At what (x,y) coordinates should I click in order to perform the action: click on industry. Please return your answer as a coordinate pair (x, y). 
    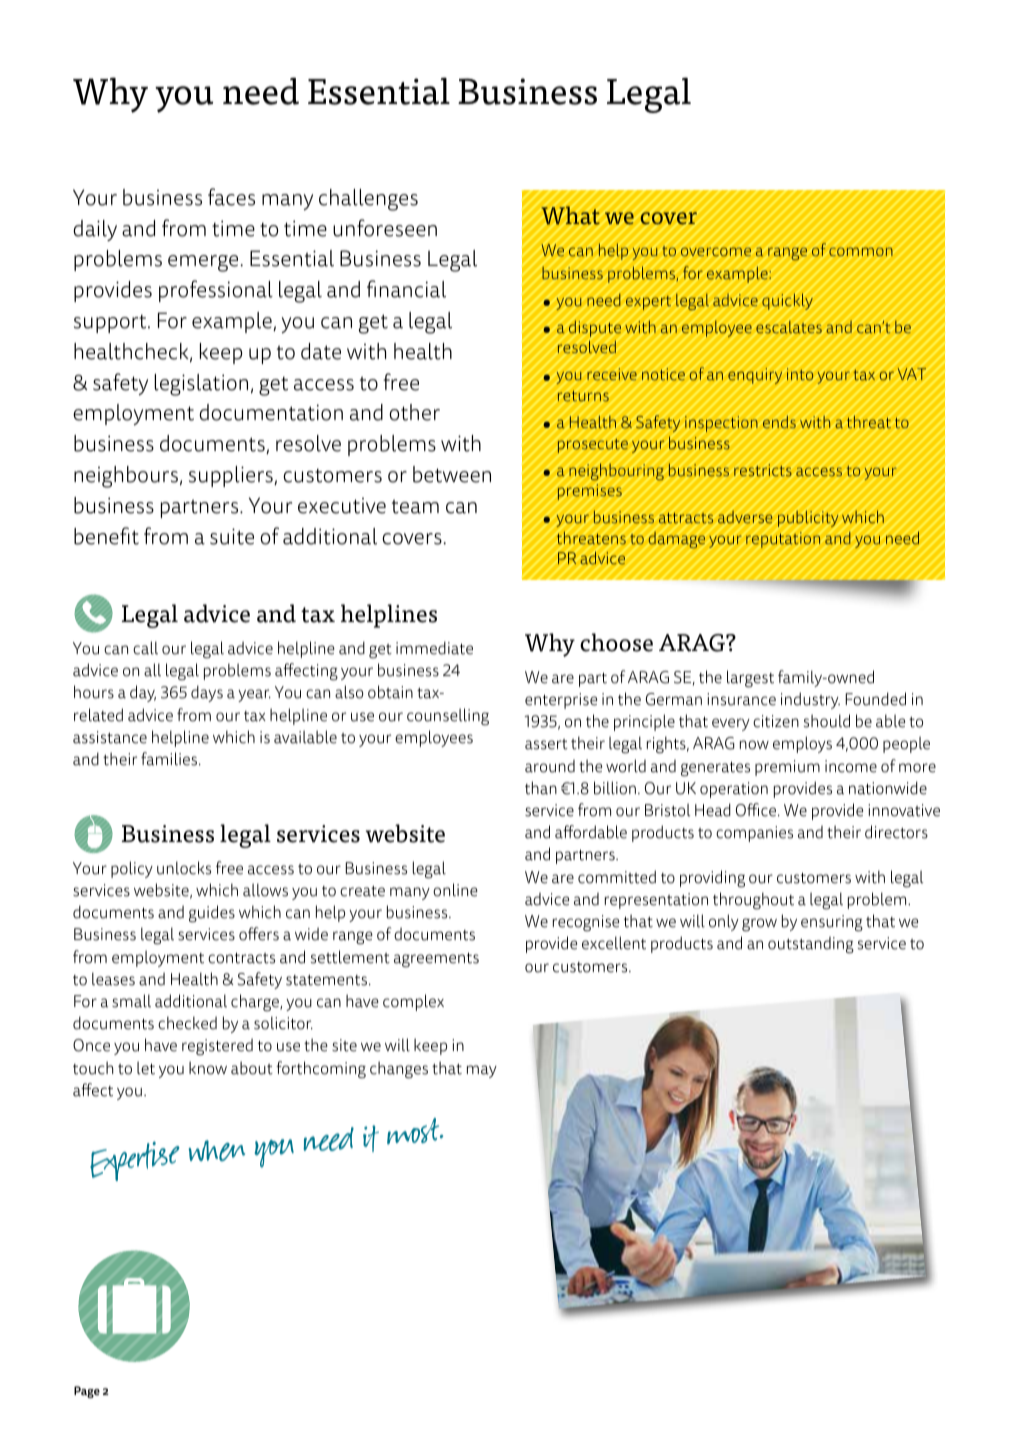
    Looking at the image, I should click on (810, 700).
